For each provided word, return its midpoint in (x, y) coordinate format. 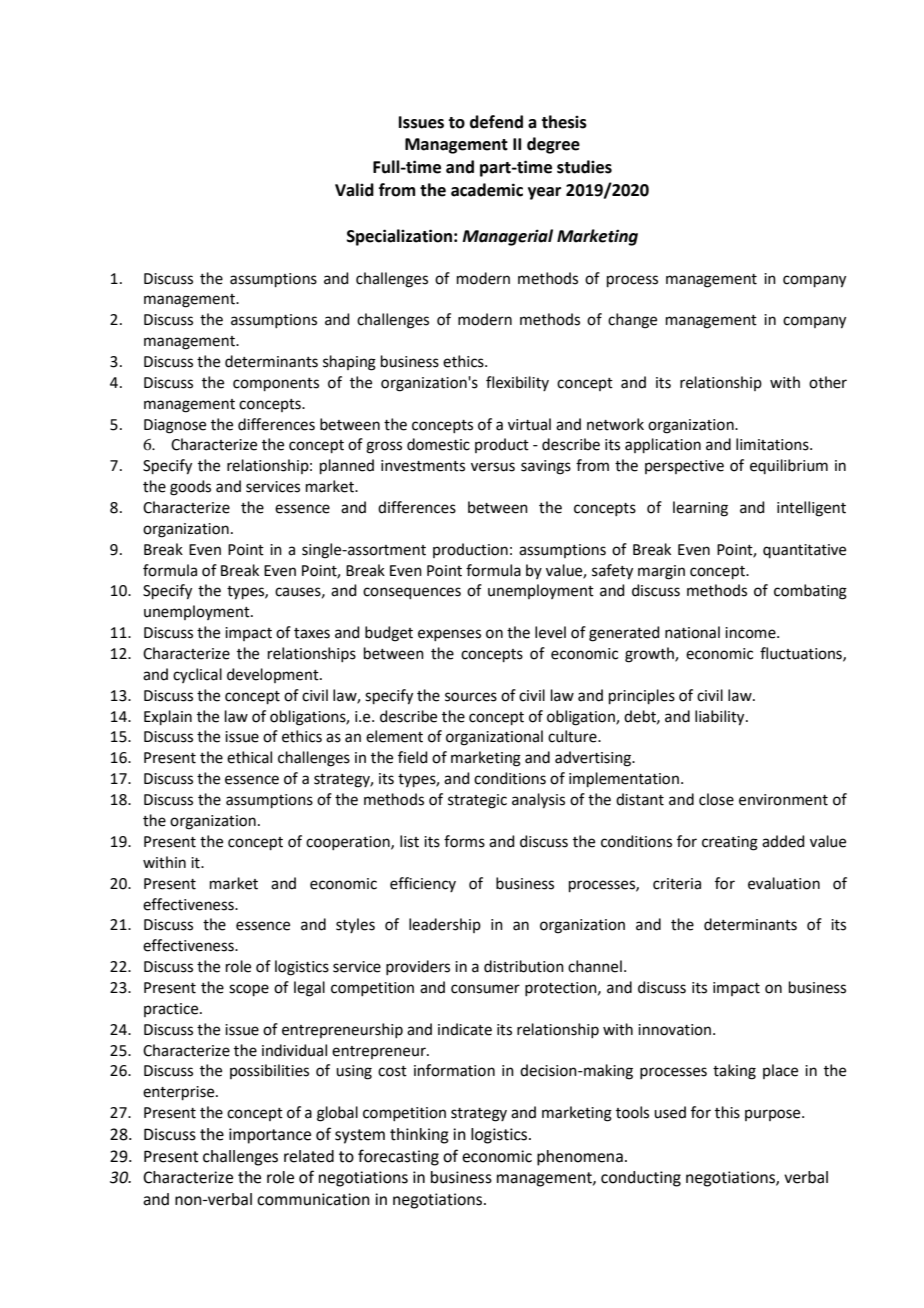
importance (270, 1136)
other (828, 382)
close (716, 799)
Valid (354, 190)
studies (584, 167)
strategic (477, 801)
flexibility (517, 383)
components (276, 384)
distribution (524, 966)
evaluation (784, 883)
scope (249, 990)
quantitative (804, 551)
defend (496, 122)
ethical (249, 757)
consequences (412, 593)
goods (190, 488)
